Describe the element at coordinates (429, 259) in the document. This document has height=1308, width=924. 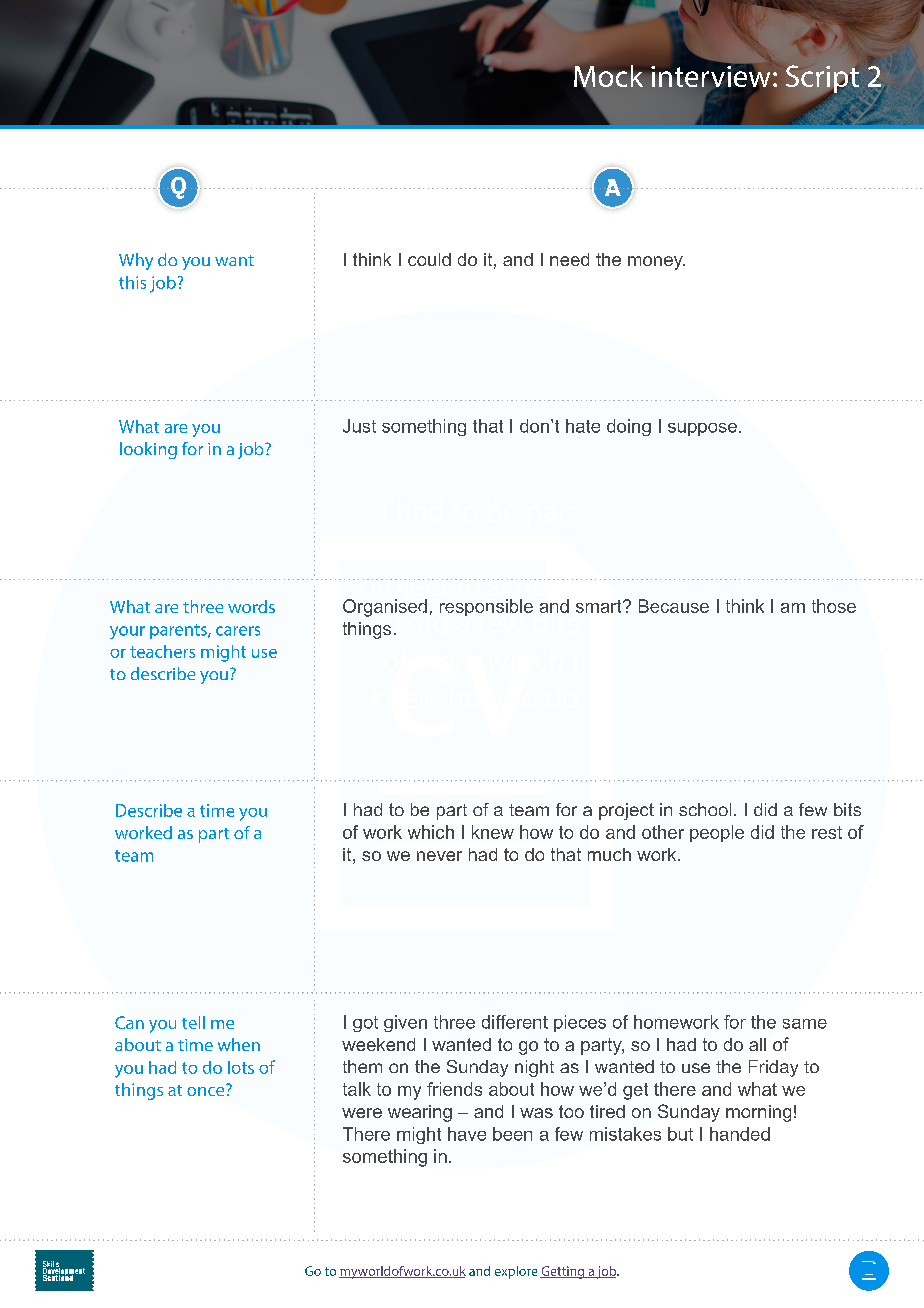
I see `could` at that location.
